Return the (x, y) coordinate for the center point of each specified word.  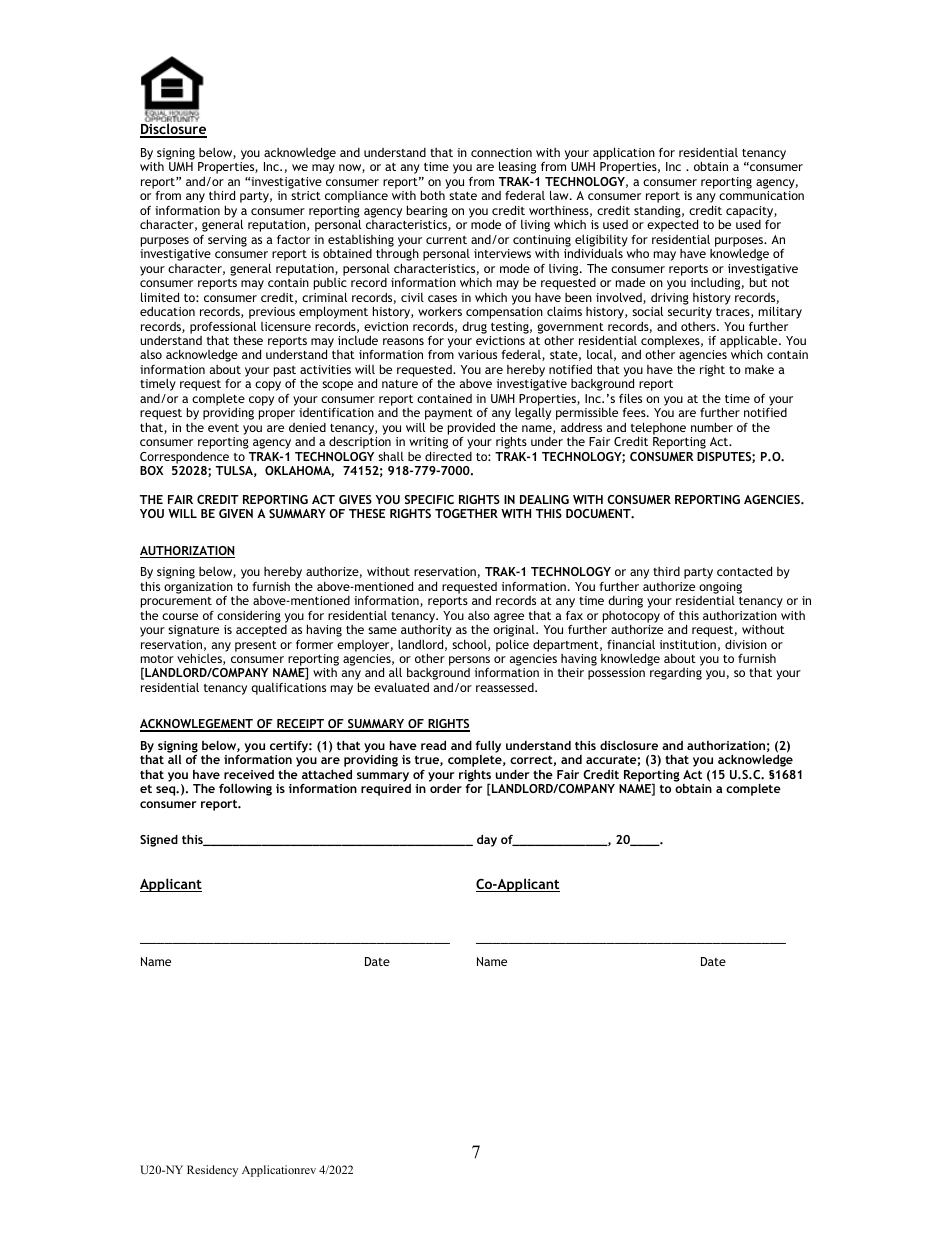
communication (761, 195)
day (487, 840)
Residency (212, 1171)
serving (227, 241)
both (433, 195)
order (446, 788)
